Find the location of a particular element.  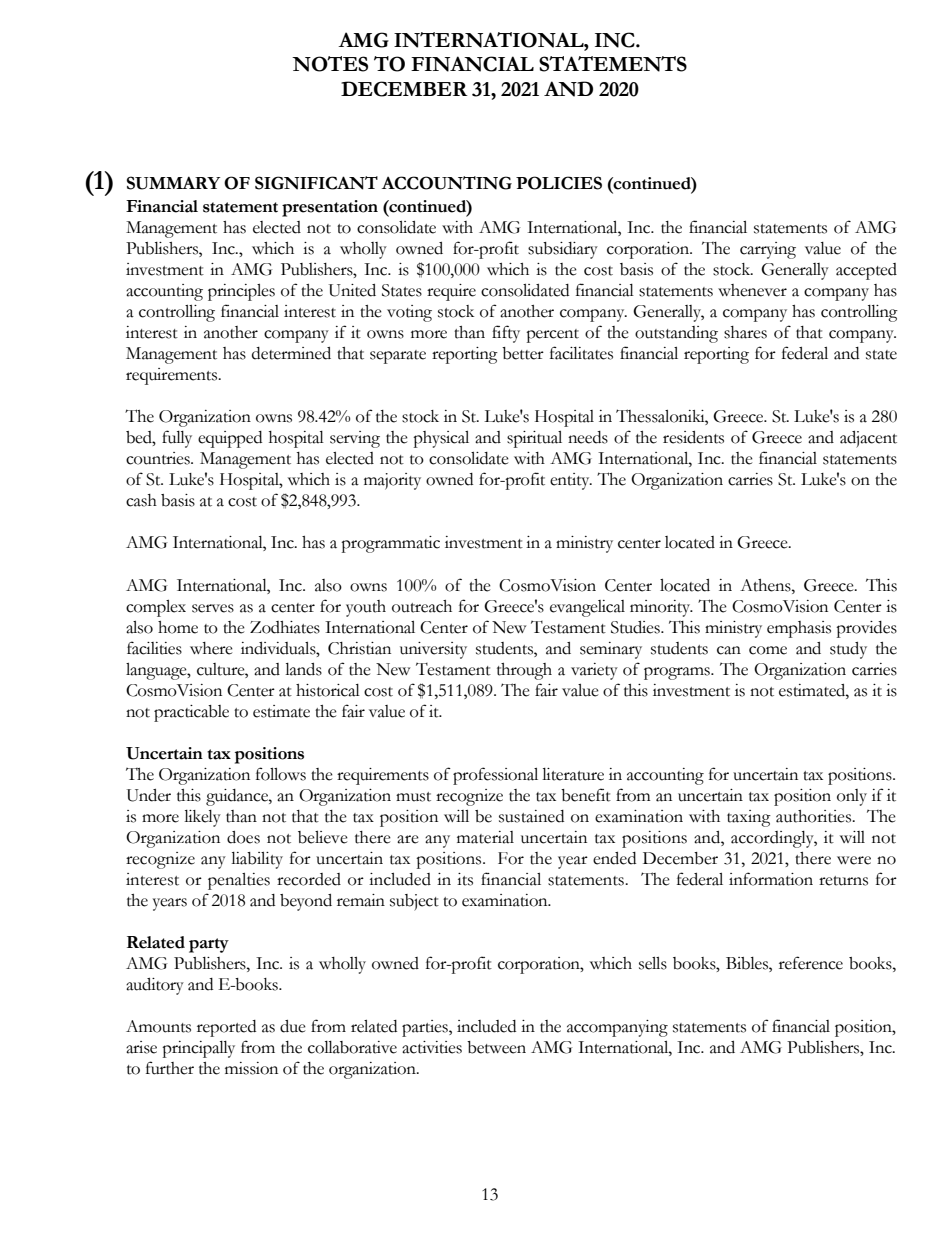

where is located at coordinates (211, 648).
